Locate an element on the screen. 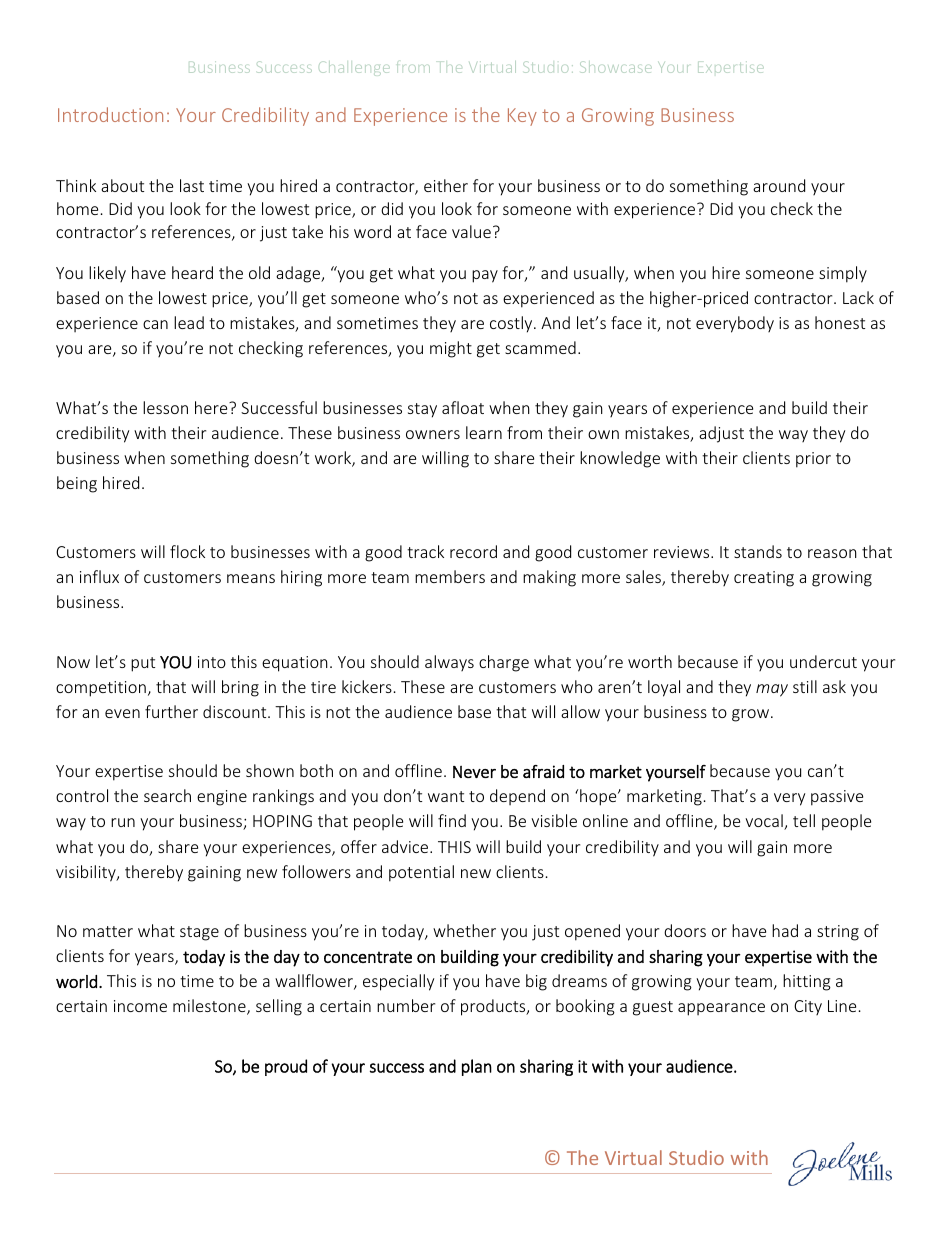 Image resolution: width=952 pixels, height=1233 pixels. plan is located at coordinates (477, 1067).
